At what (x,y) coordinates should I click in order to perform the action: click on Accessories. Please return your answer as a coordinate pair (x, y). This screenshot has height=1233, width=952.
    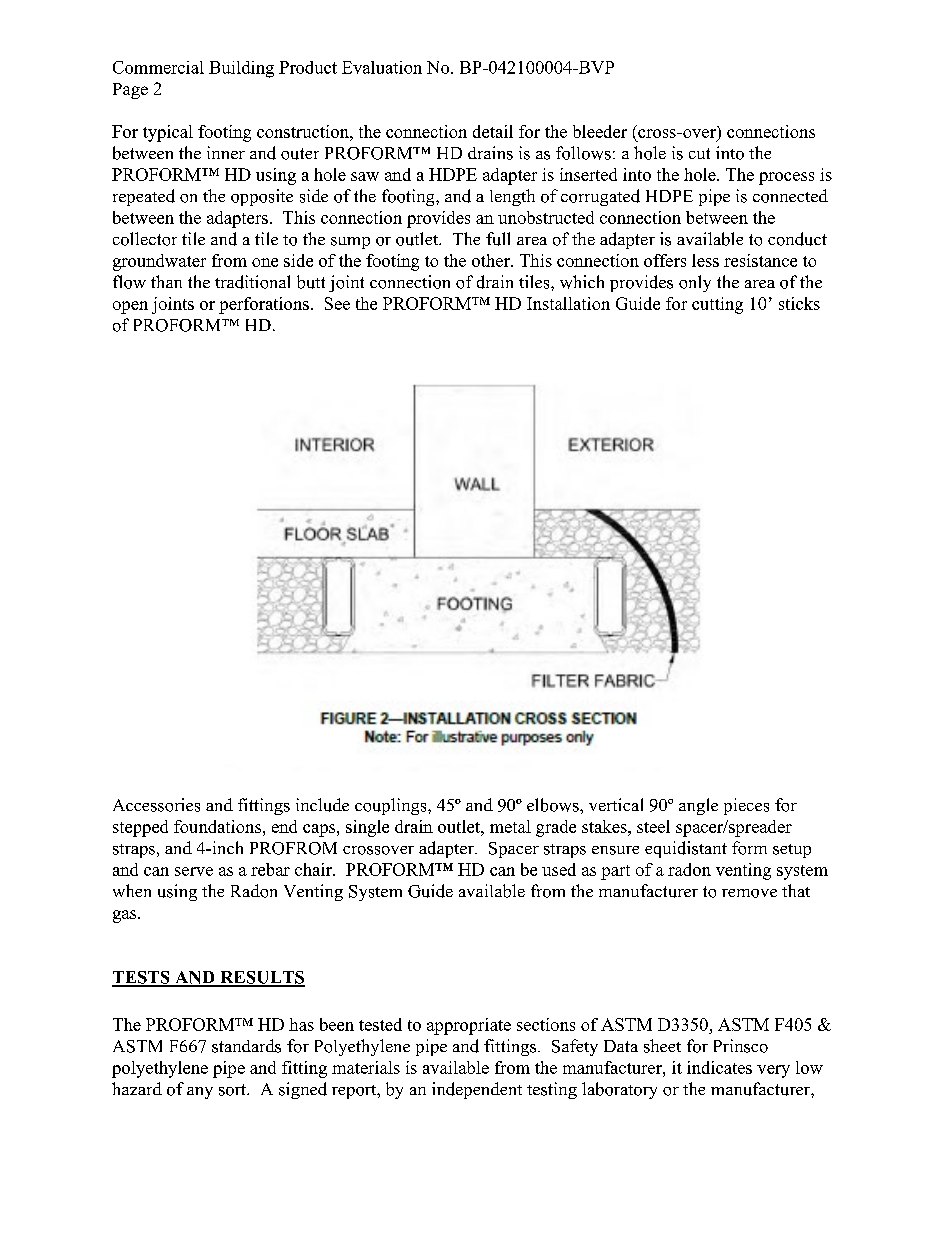
    Looking at the image, I should click on (156, 805).
